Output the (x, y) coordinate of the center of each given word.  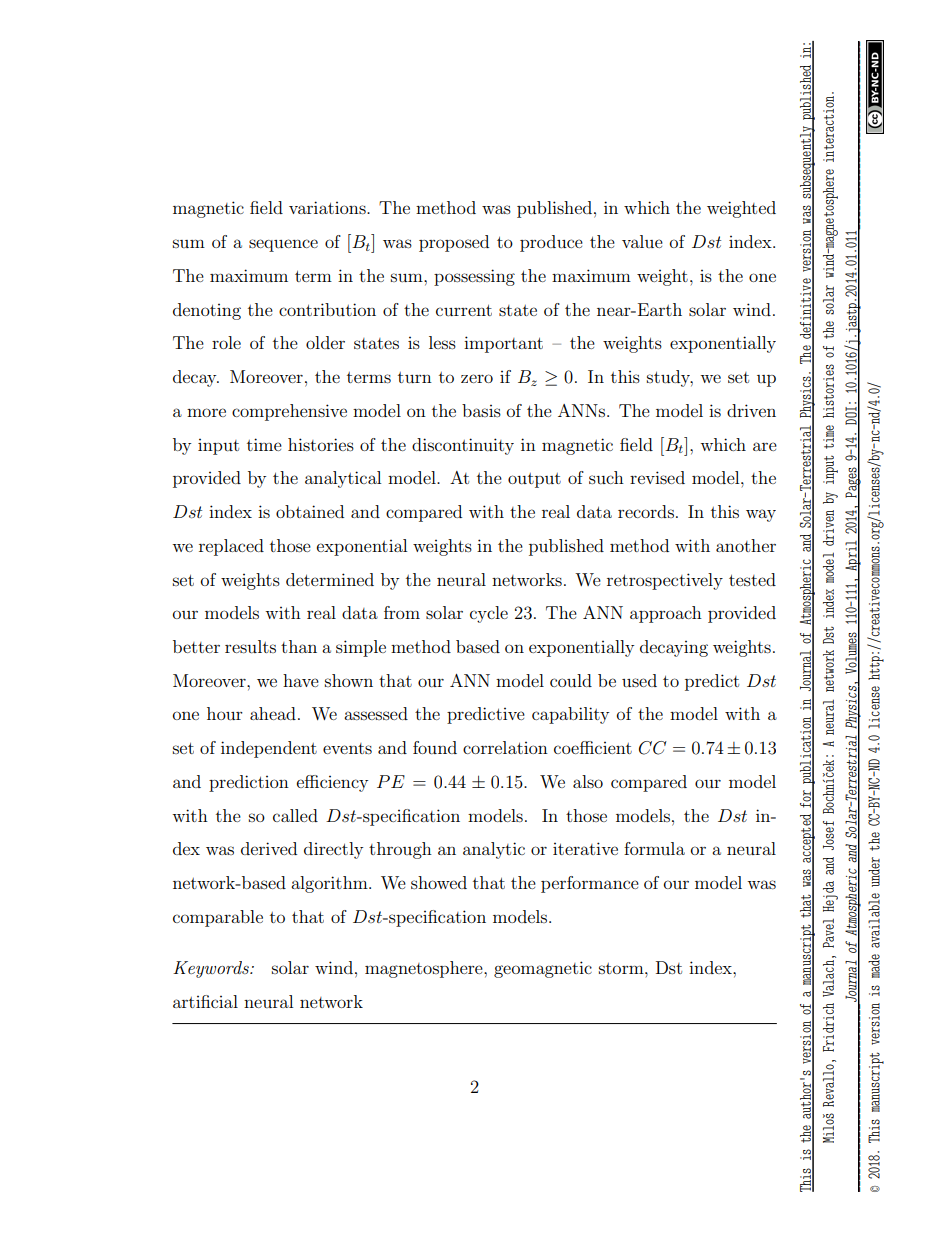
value (642, 241)
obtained (310, 511)
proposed (454, 243)
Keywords (212, 969)
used (639, 680)
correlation (505, 747)
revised (657, 477)
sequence (283, 245)
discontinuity (463, 446)
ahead (273, 713)
